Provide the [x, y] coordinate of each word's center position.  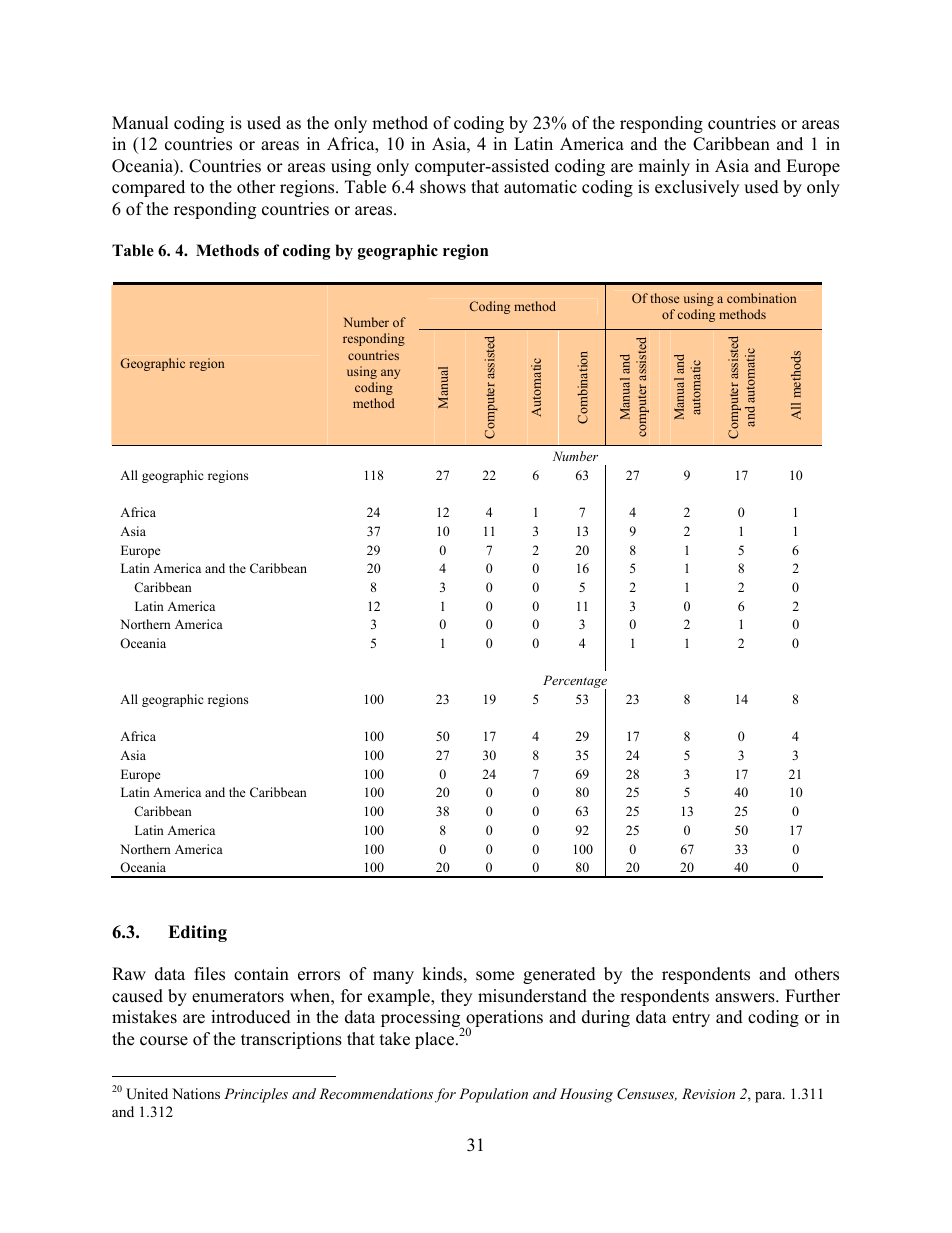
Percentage [575, 683]
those [664, 298]
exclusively [697, 188]
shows [443, 187]
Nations [196, 1093]
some [495, 976]
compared [148, 188]
